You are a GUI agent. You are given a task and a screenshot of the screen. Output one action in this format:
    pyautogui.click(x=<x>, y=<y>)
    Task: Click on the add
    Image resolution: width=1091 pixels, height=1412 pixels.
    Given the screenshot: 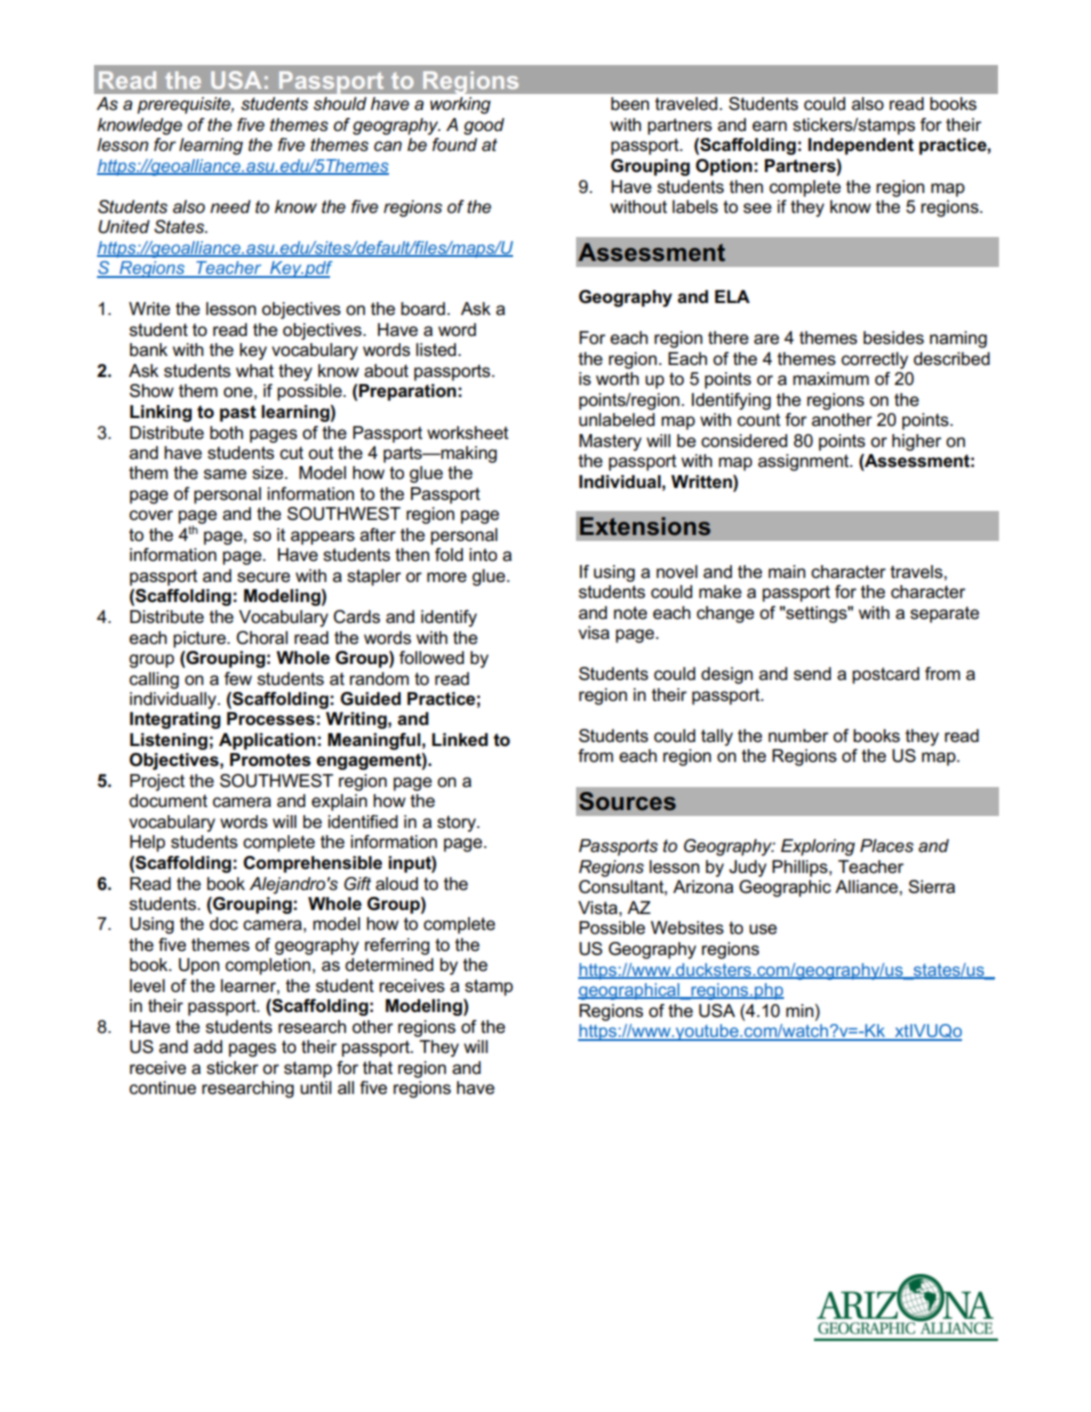 What is the action you would take?
    pyautogui.click(x=208, y=1047)
